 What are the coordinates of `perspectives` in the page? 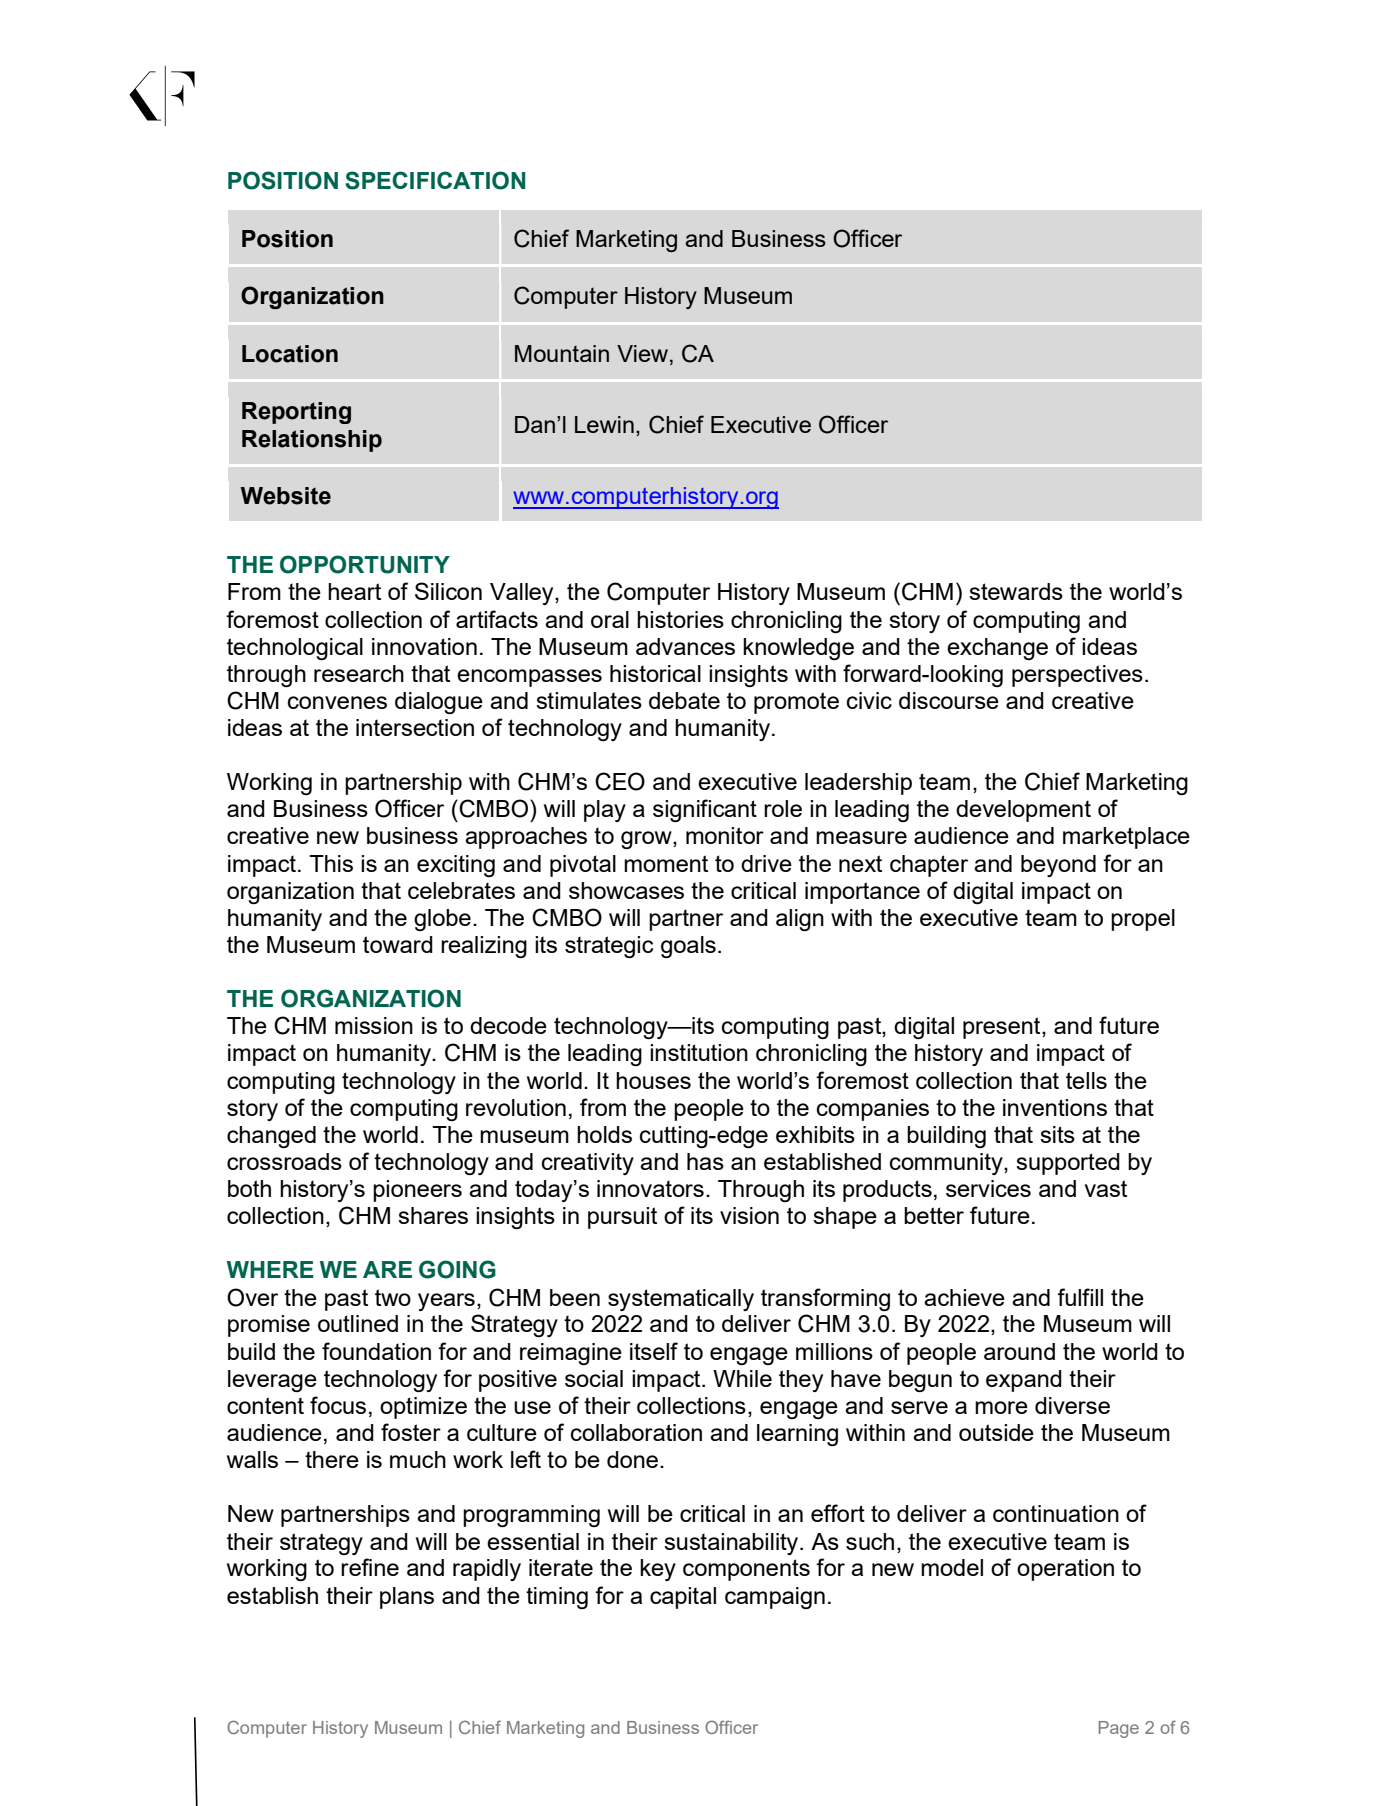 It's located at (1077, 676).
